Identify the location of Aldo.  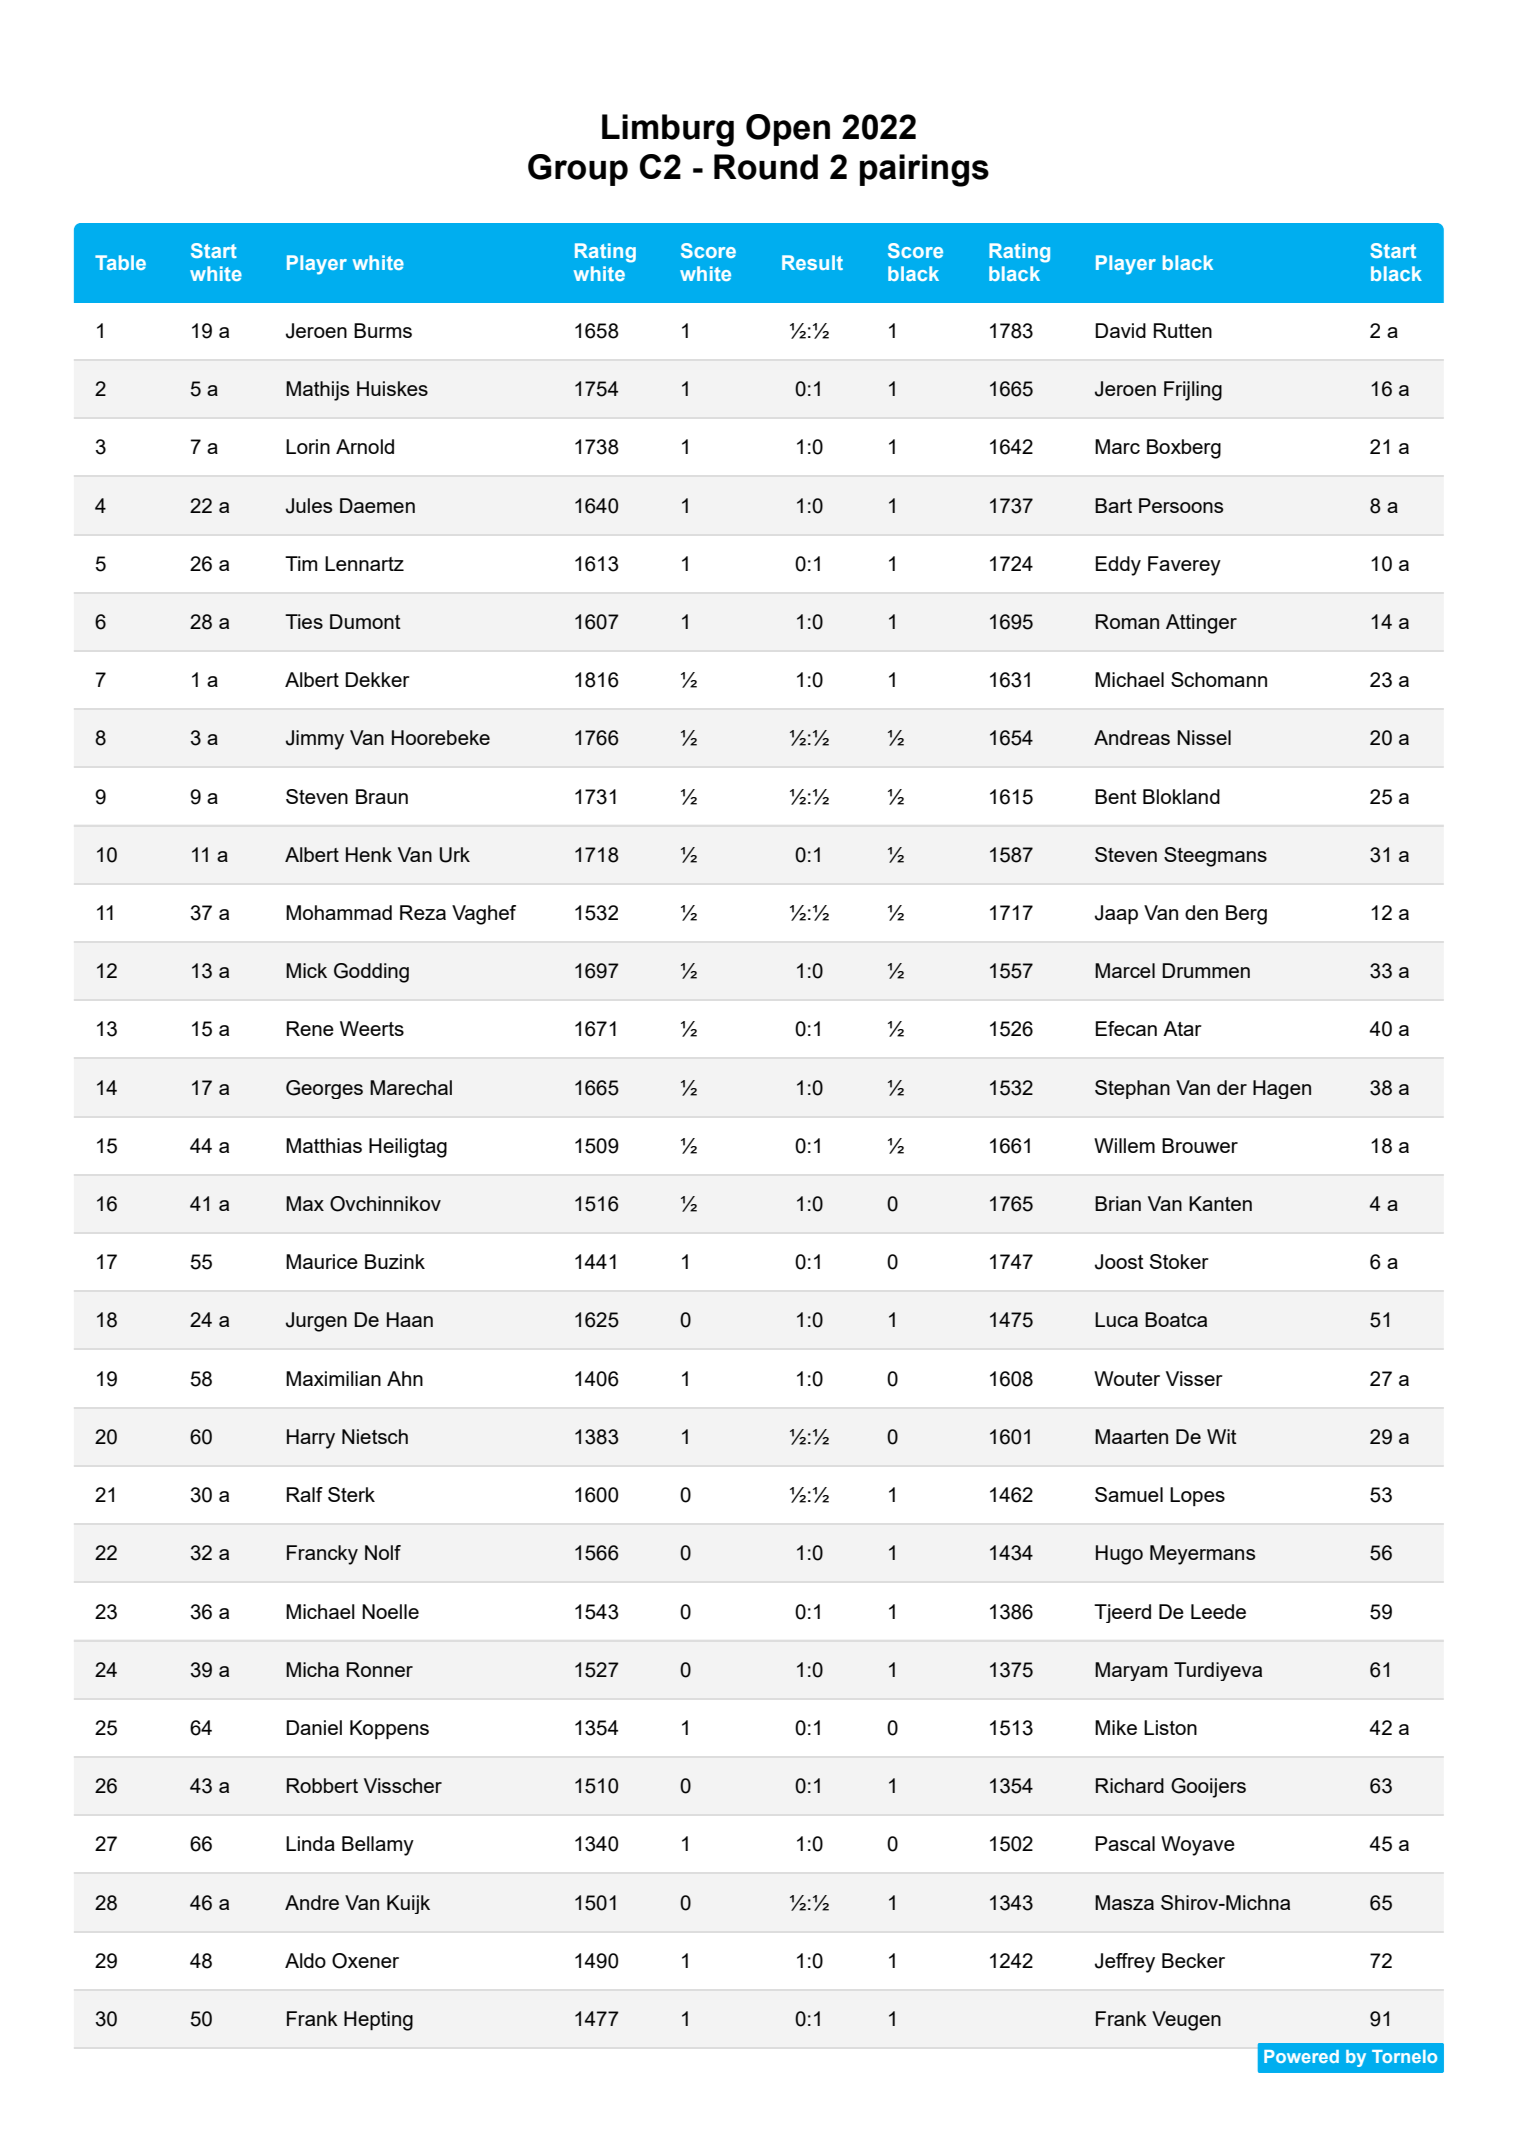
(305, 1960).
